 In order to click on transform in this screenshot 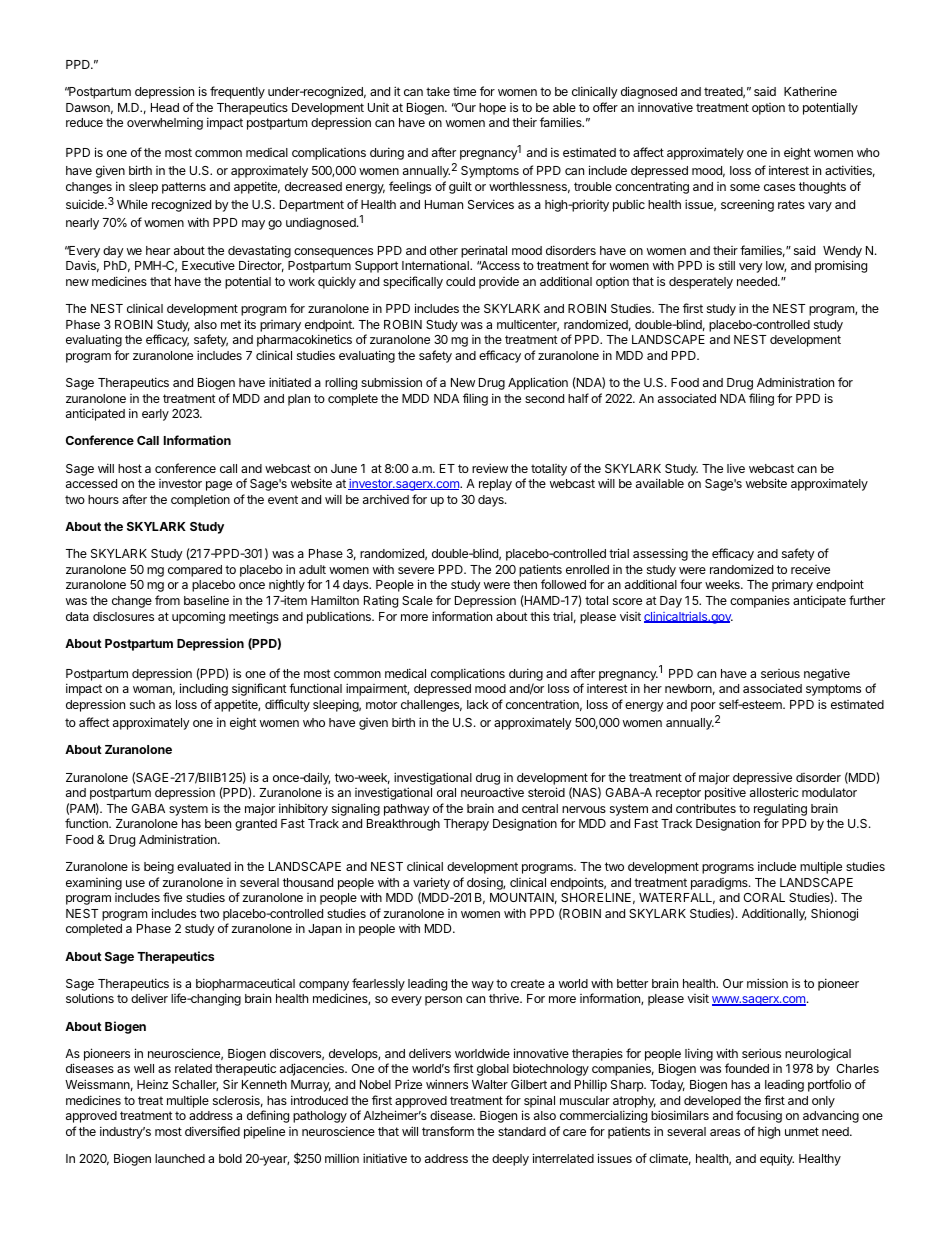, I will do `click(448, 1131)`.
